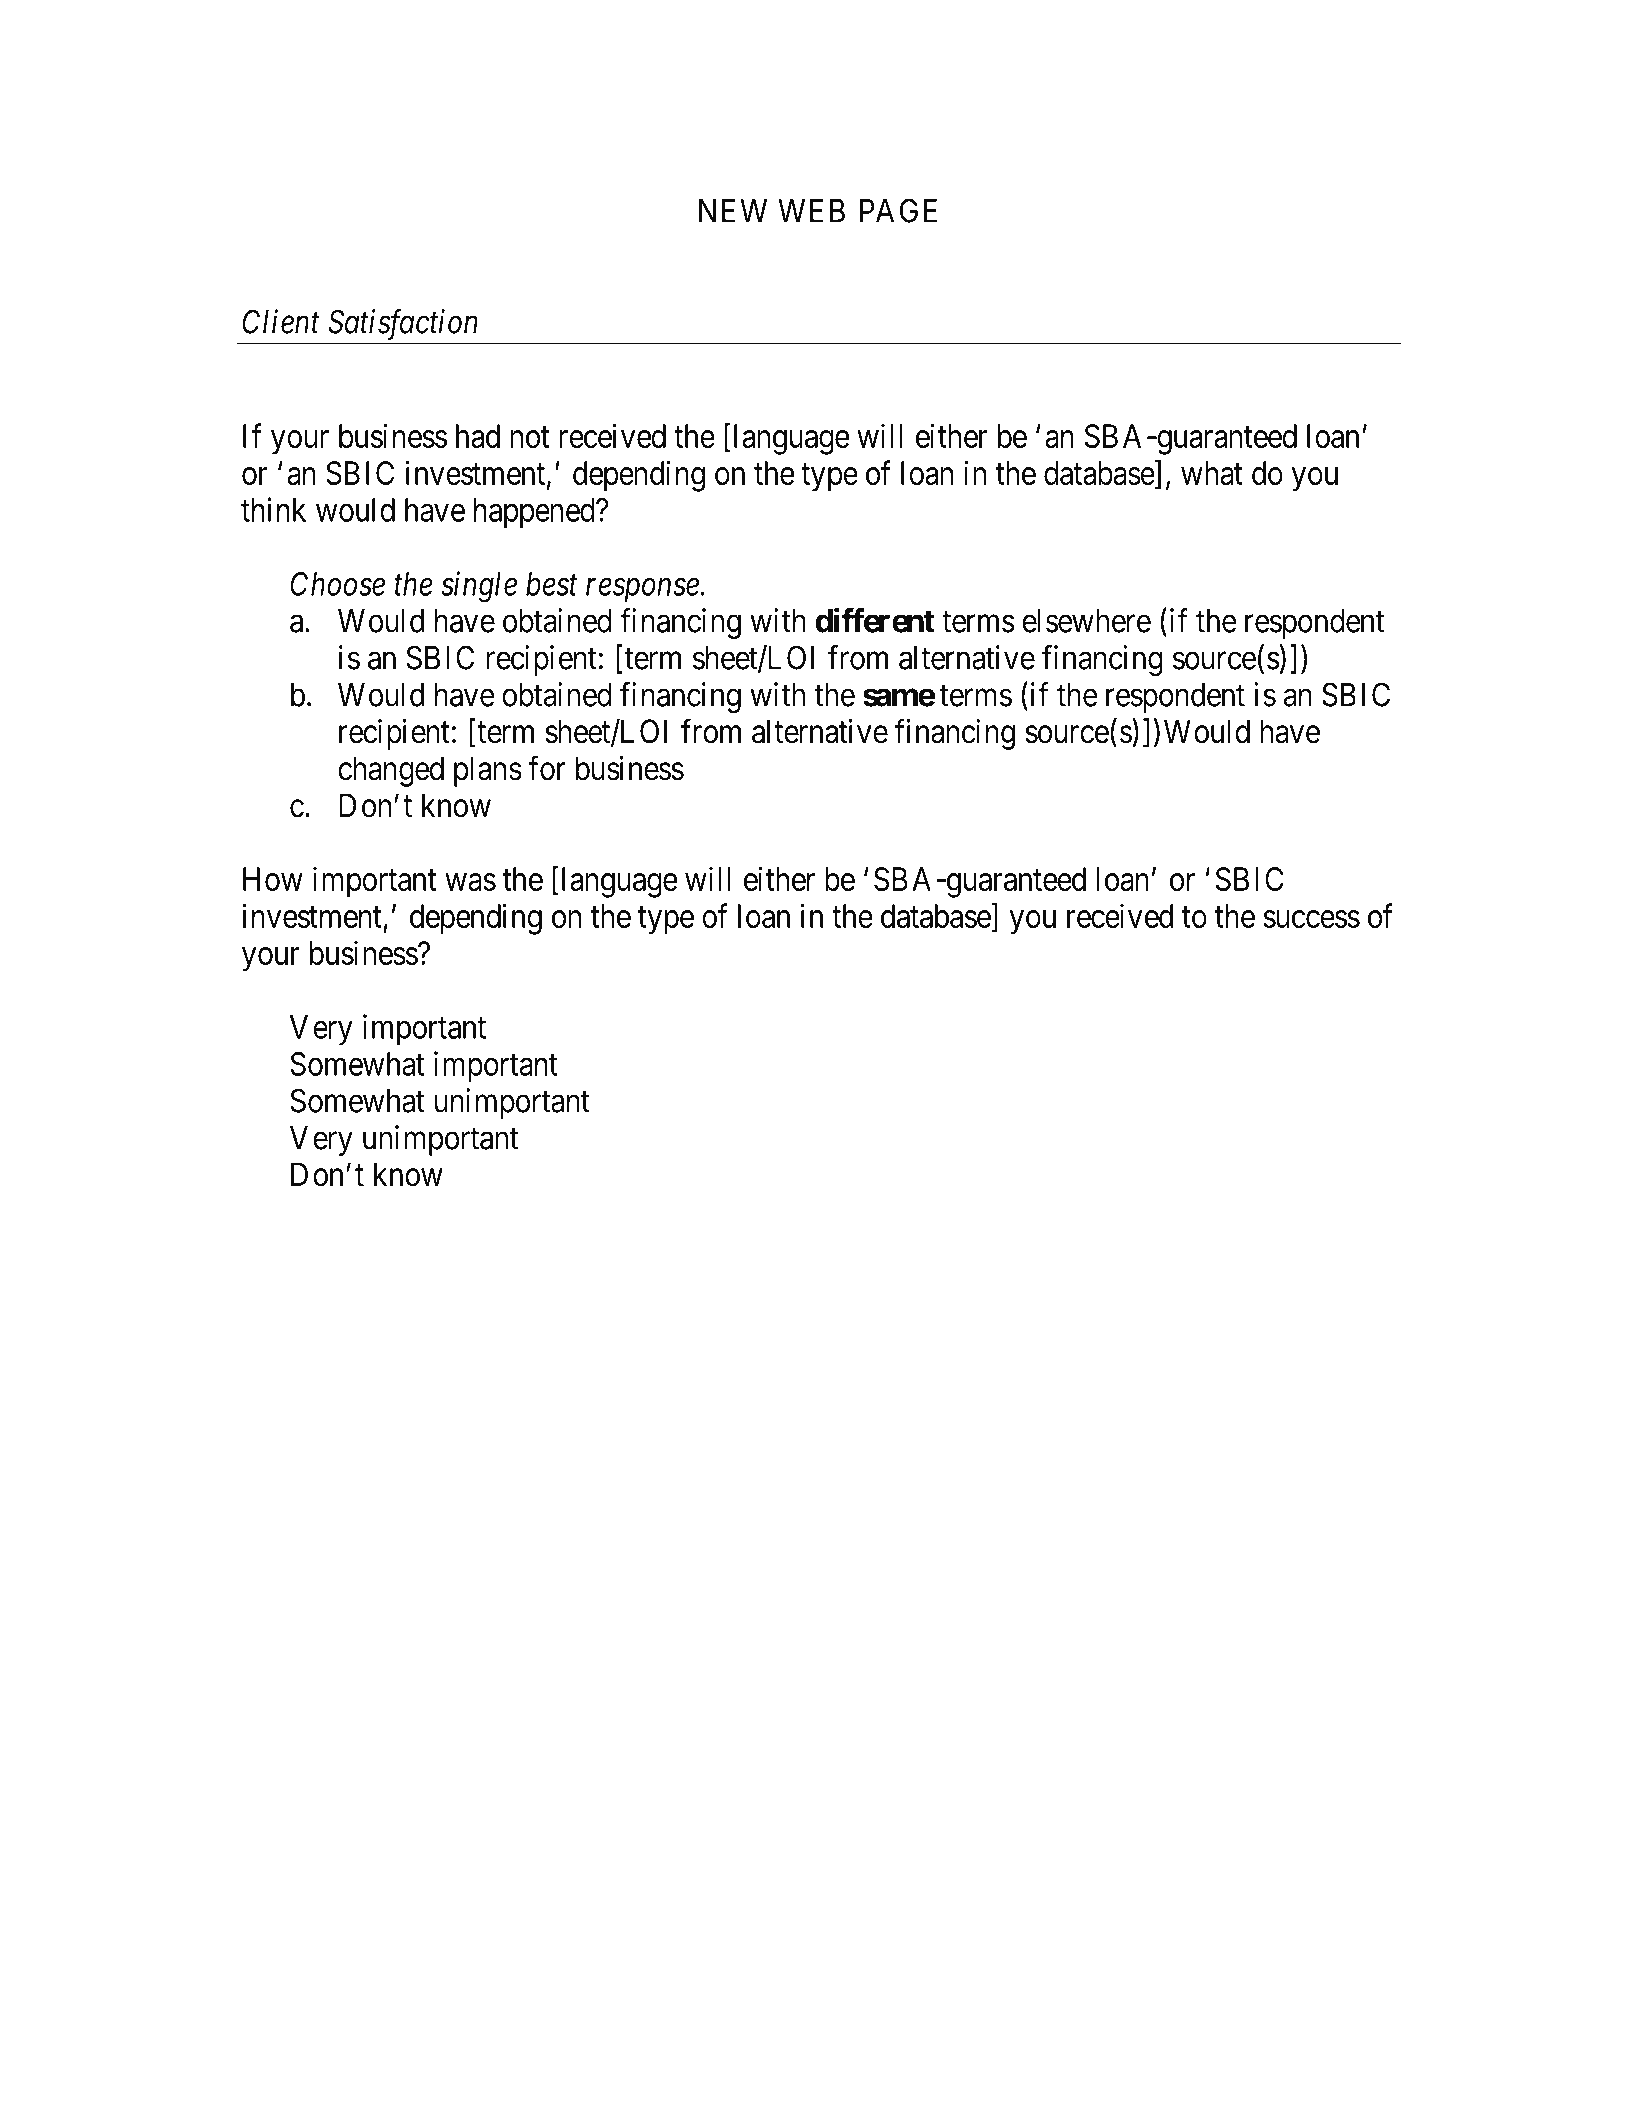  What do you see at coordinates (273, 879) in the page?
I see `How` at bounding box center [273, 879].
